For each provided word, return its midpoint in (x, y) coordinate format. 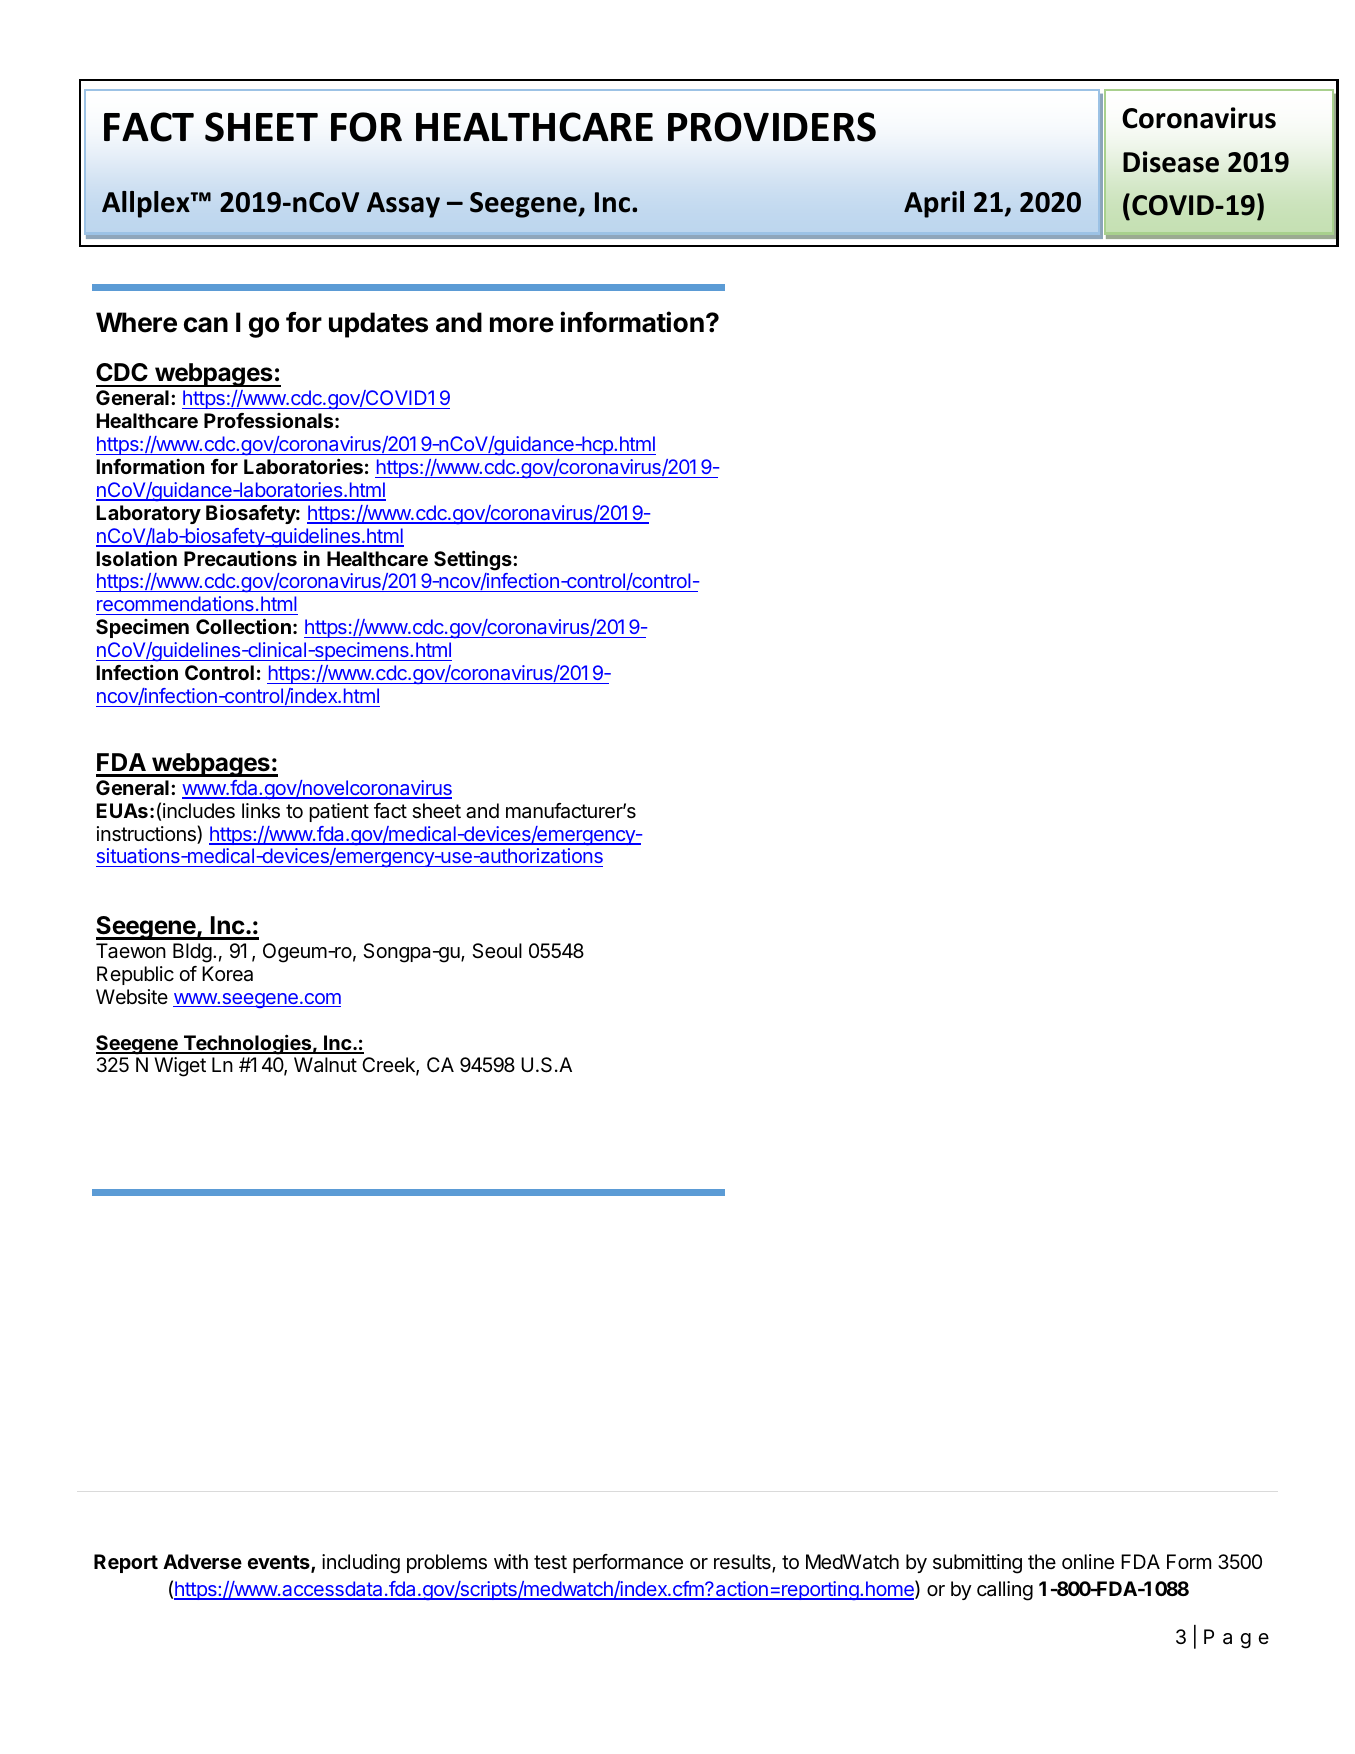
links (261, 811)
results (743, 1563)
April (934, 204)
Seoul (497, 951)
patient (339, 812)
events (280, 1563)
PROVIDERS (772, 127)
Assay (403, 205)
